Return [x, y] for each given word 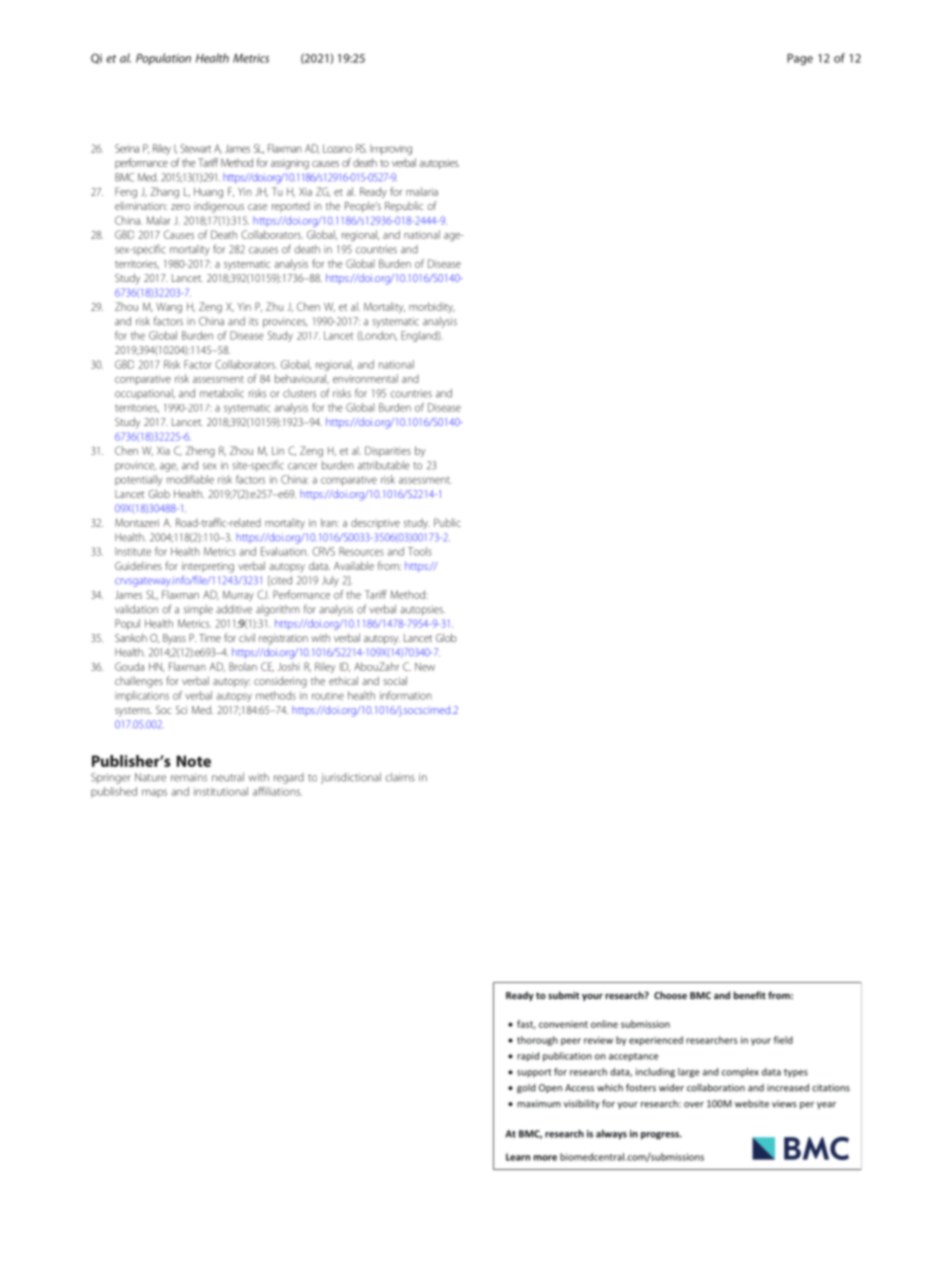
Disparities [388, 451]
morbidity [432, 307]
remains [189, 777]
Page [800, 59]
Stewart [195, 148]
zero [180, 207]
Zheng [200, 452]
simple [198, 610]
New [425, 667]
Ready [373, 192]
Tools [420, 551]
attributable [384, 465]
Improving [391, 150]
